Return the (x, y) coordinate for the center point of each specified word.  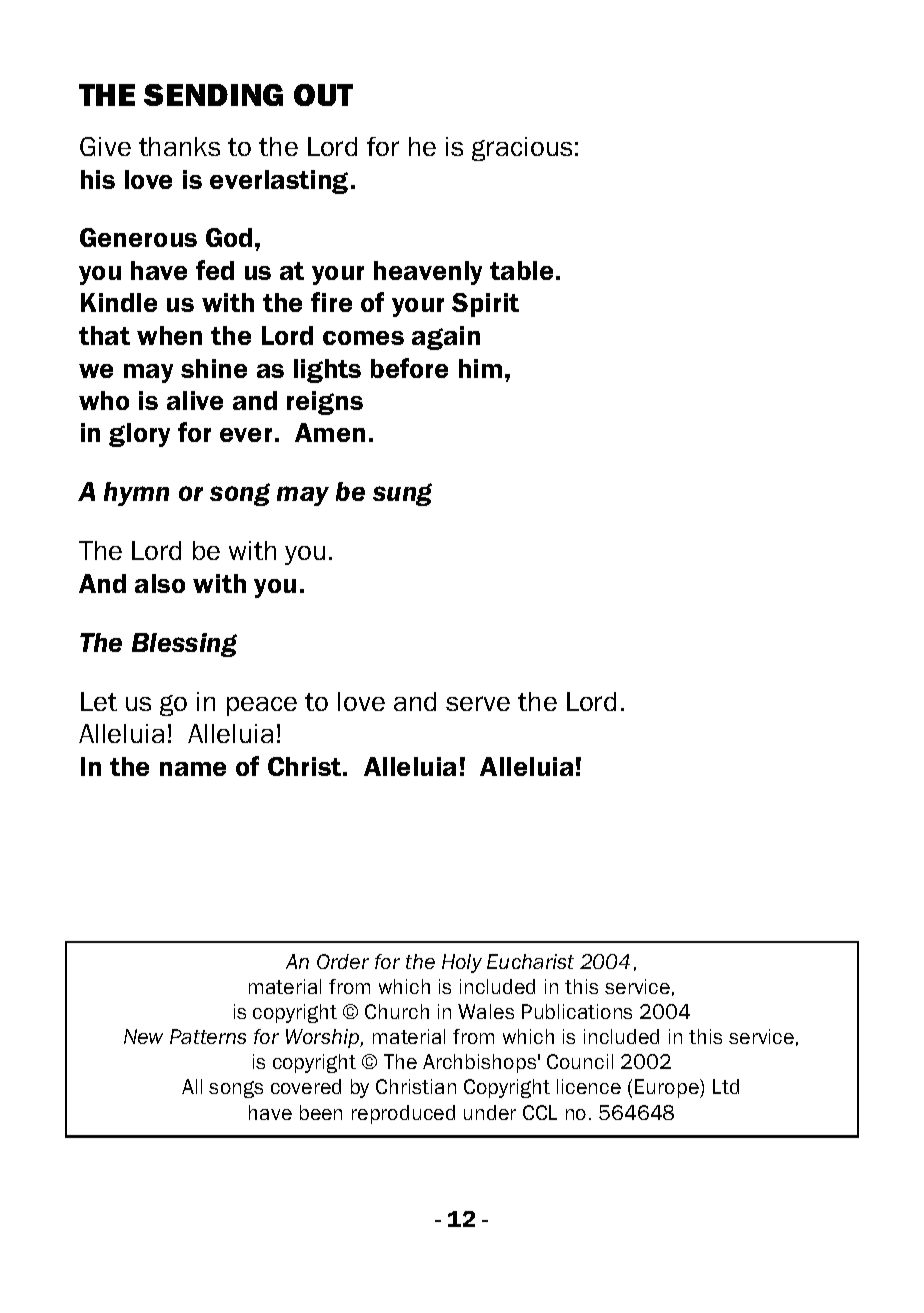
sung (402, 494)
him (480, 368)
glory (139, 435)
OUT (323, 95)
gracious (522, 149)
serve (478, 703)
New (143, 1036)
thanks (179, 146)
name (193, 769)
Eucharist (530, 961)
